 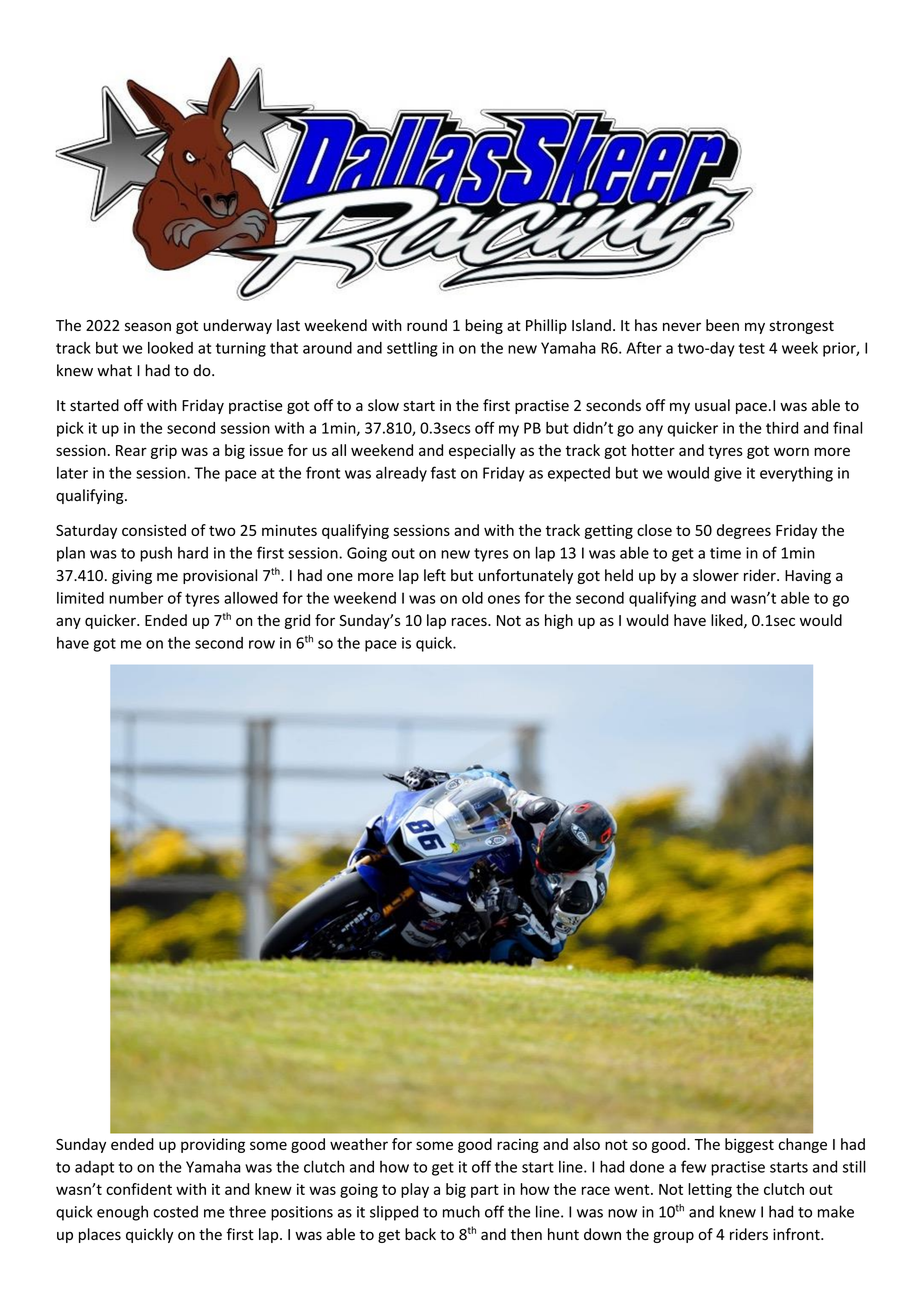 What do you see at coordinates (518, 1146) in the screenshot?
I see `racing` at bounding box center [518, 1146].
